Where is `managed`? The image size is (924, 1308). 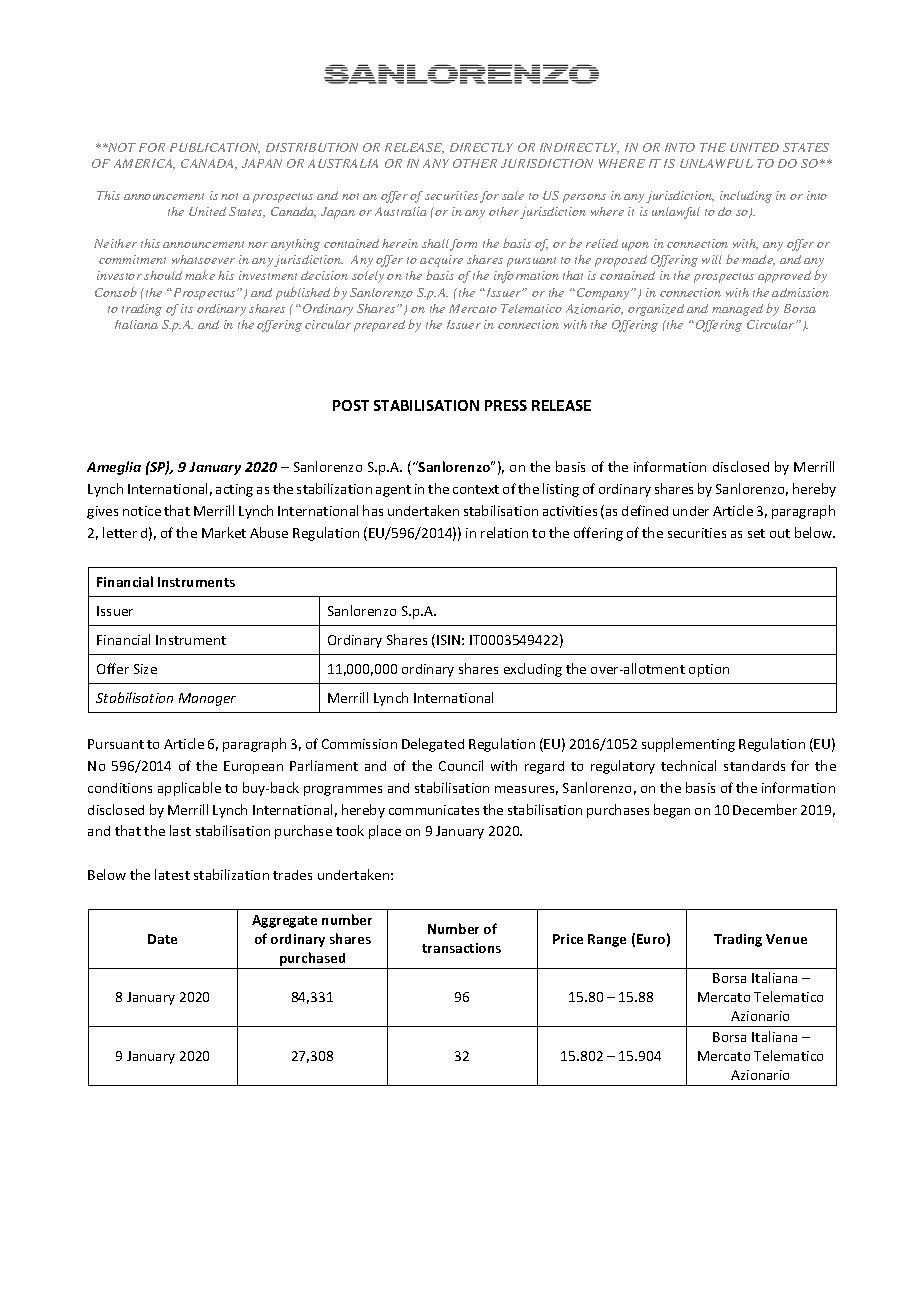
managed is located at coordinates (737, 310).
